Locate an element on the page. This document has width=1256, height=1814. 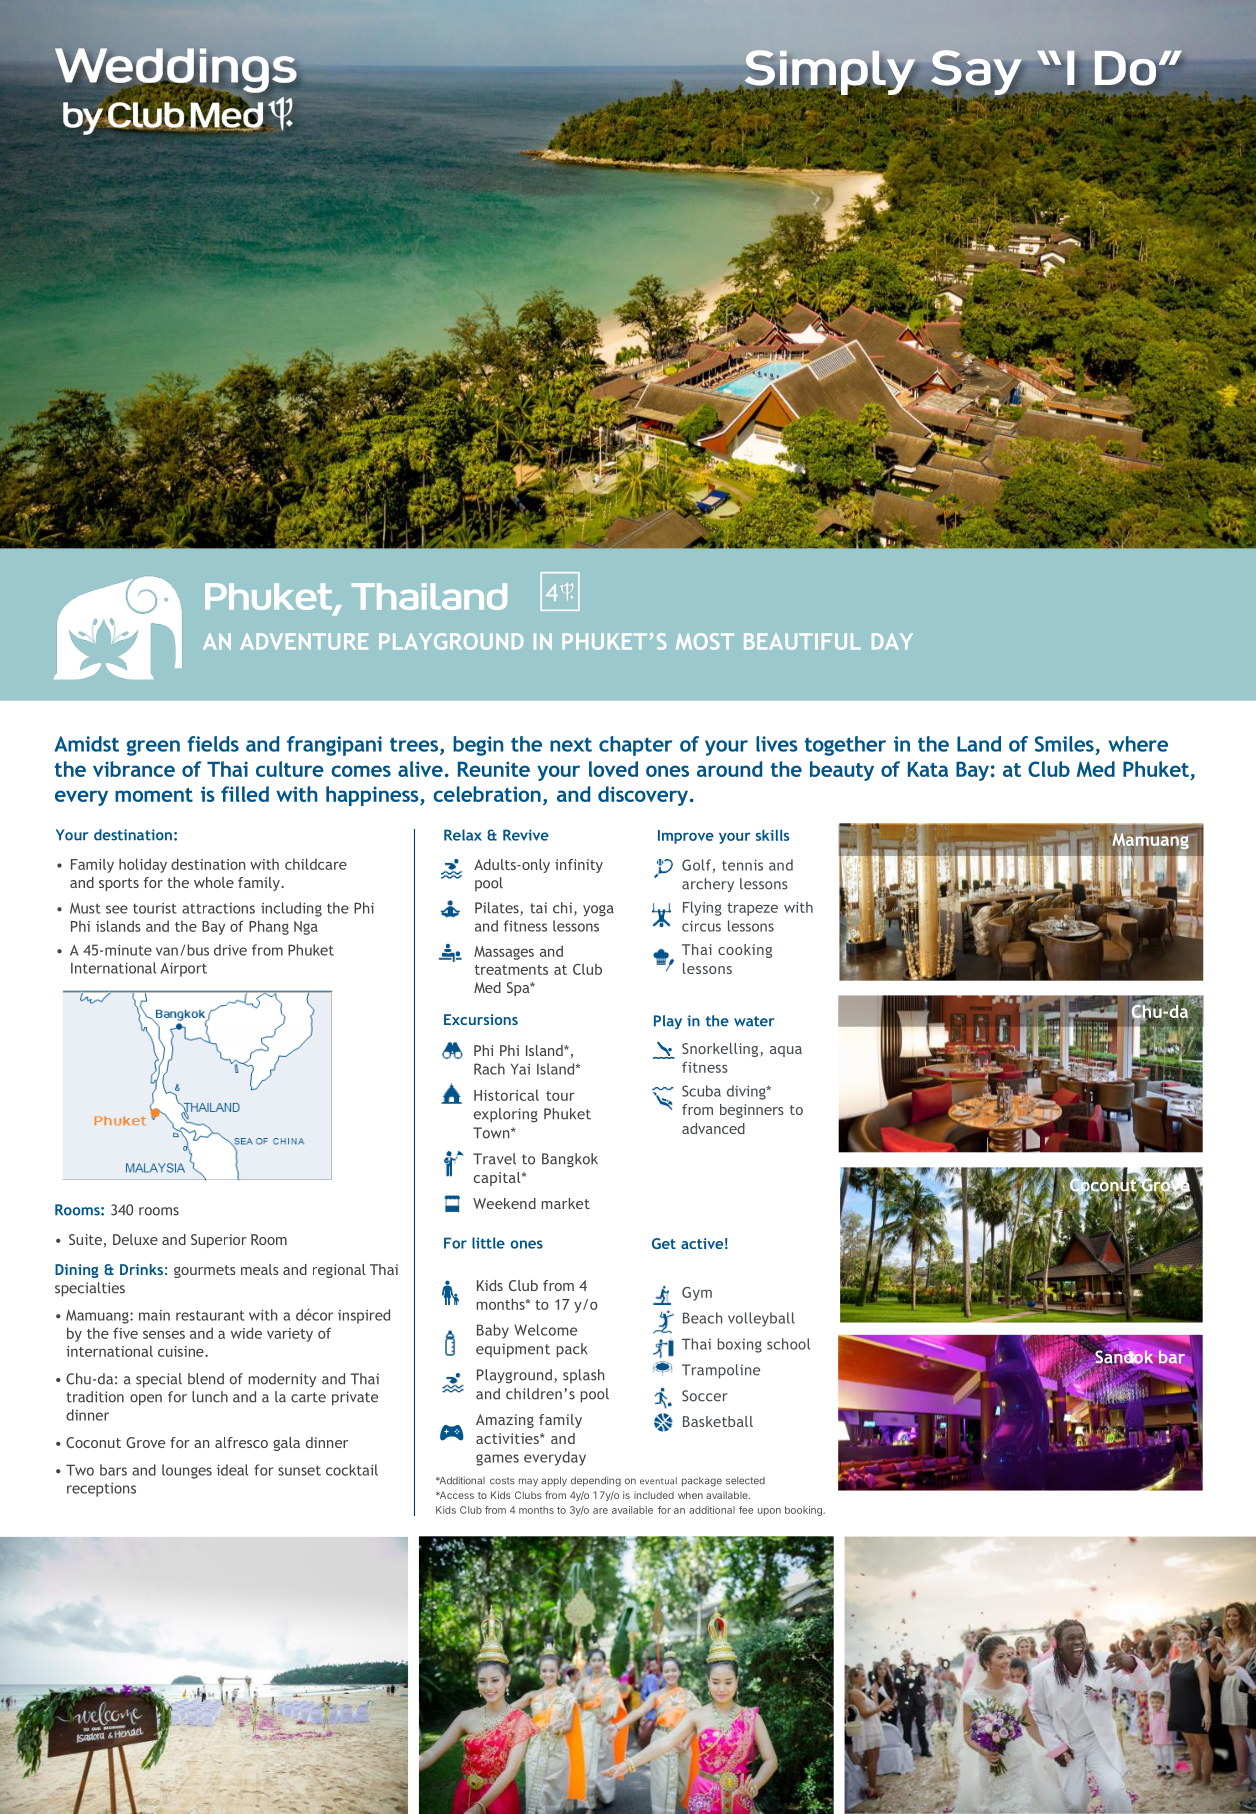
ADVENTURE is located at coordinates (304, 641).
